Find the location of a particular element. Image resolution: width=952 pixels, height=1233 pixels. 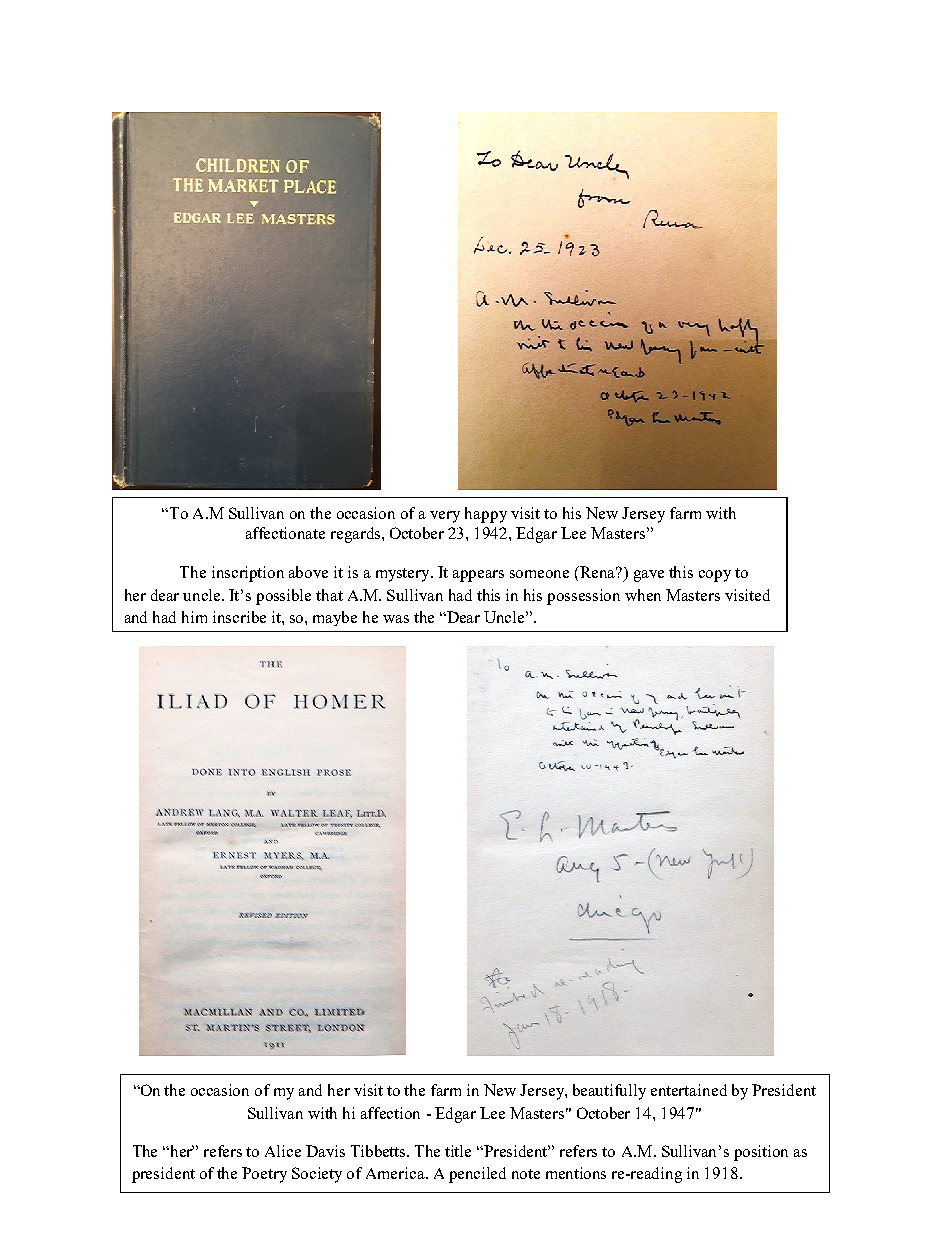

inscription is located at coordinates (248, 574).
